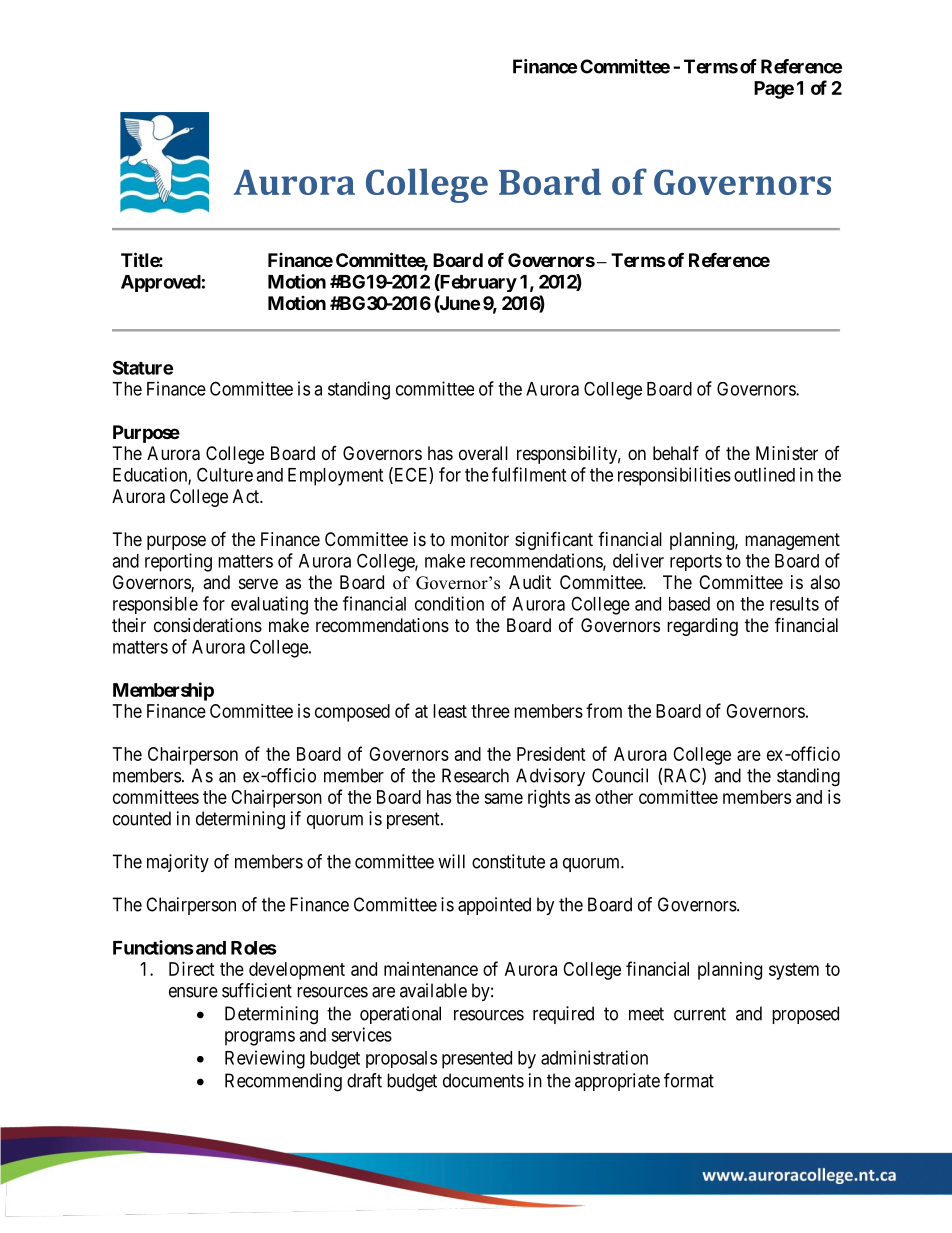  What do you see at coordinates (265, 1059) in the screenshot?
I see `Reviewing` at bounding box center [265, 1059].
